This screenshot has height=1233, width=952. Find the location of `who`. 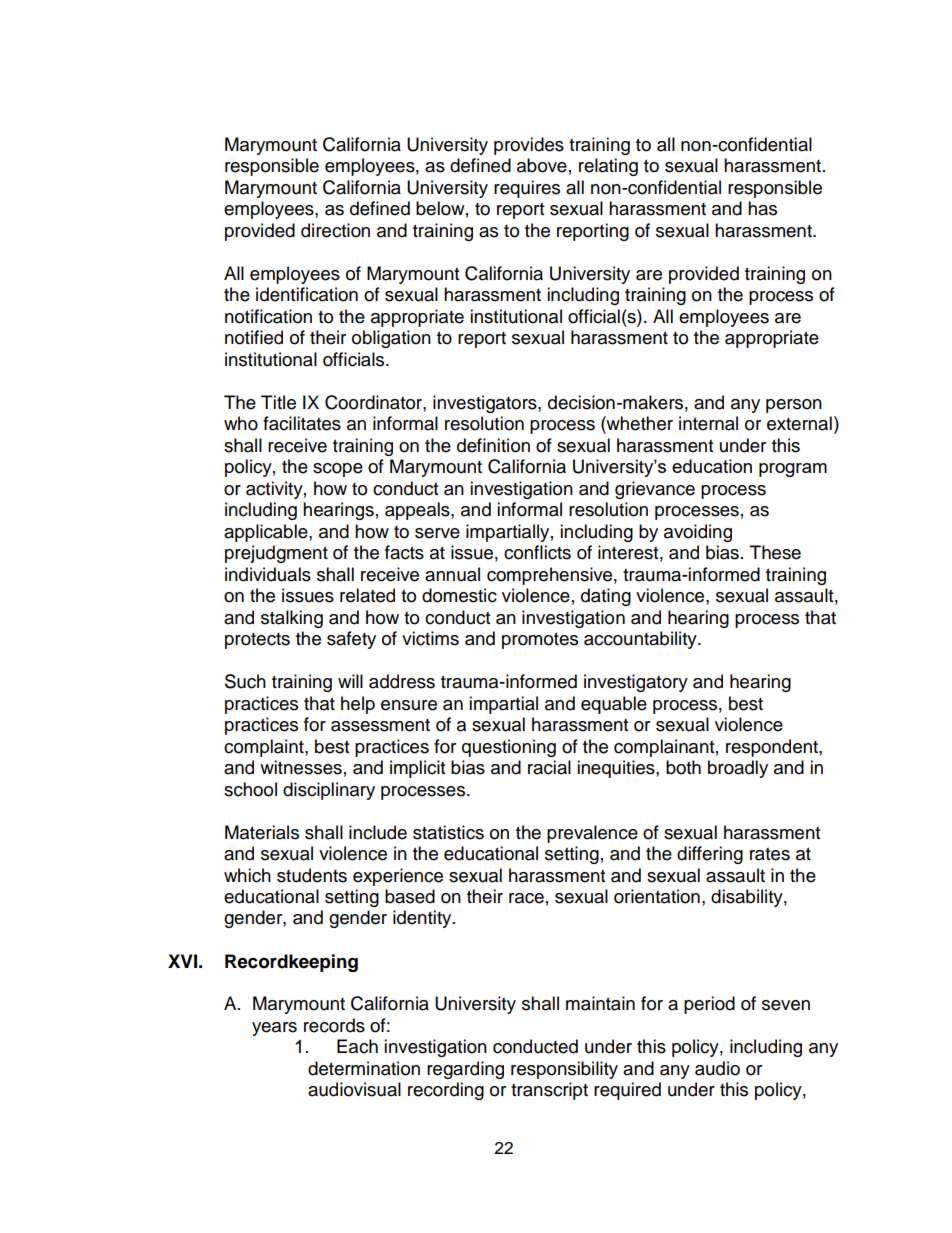

who is located at coordinates (241, 423).
